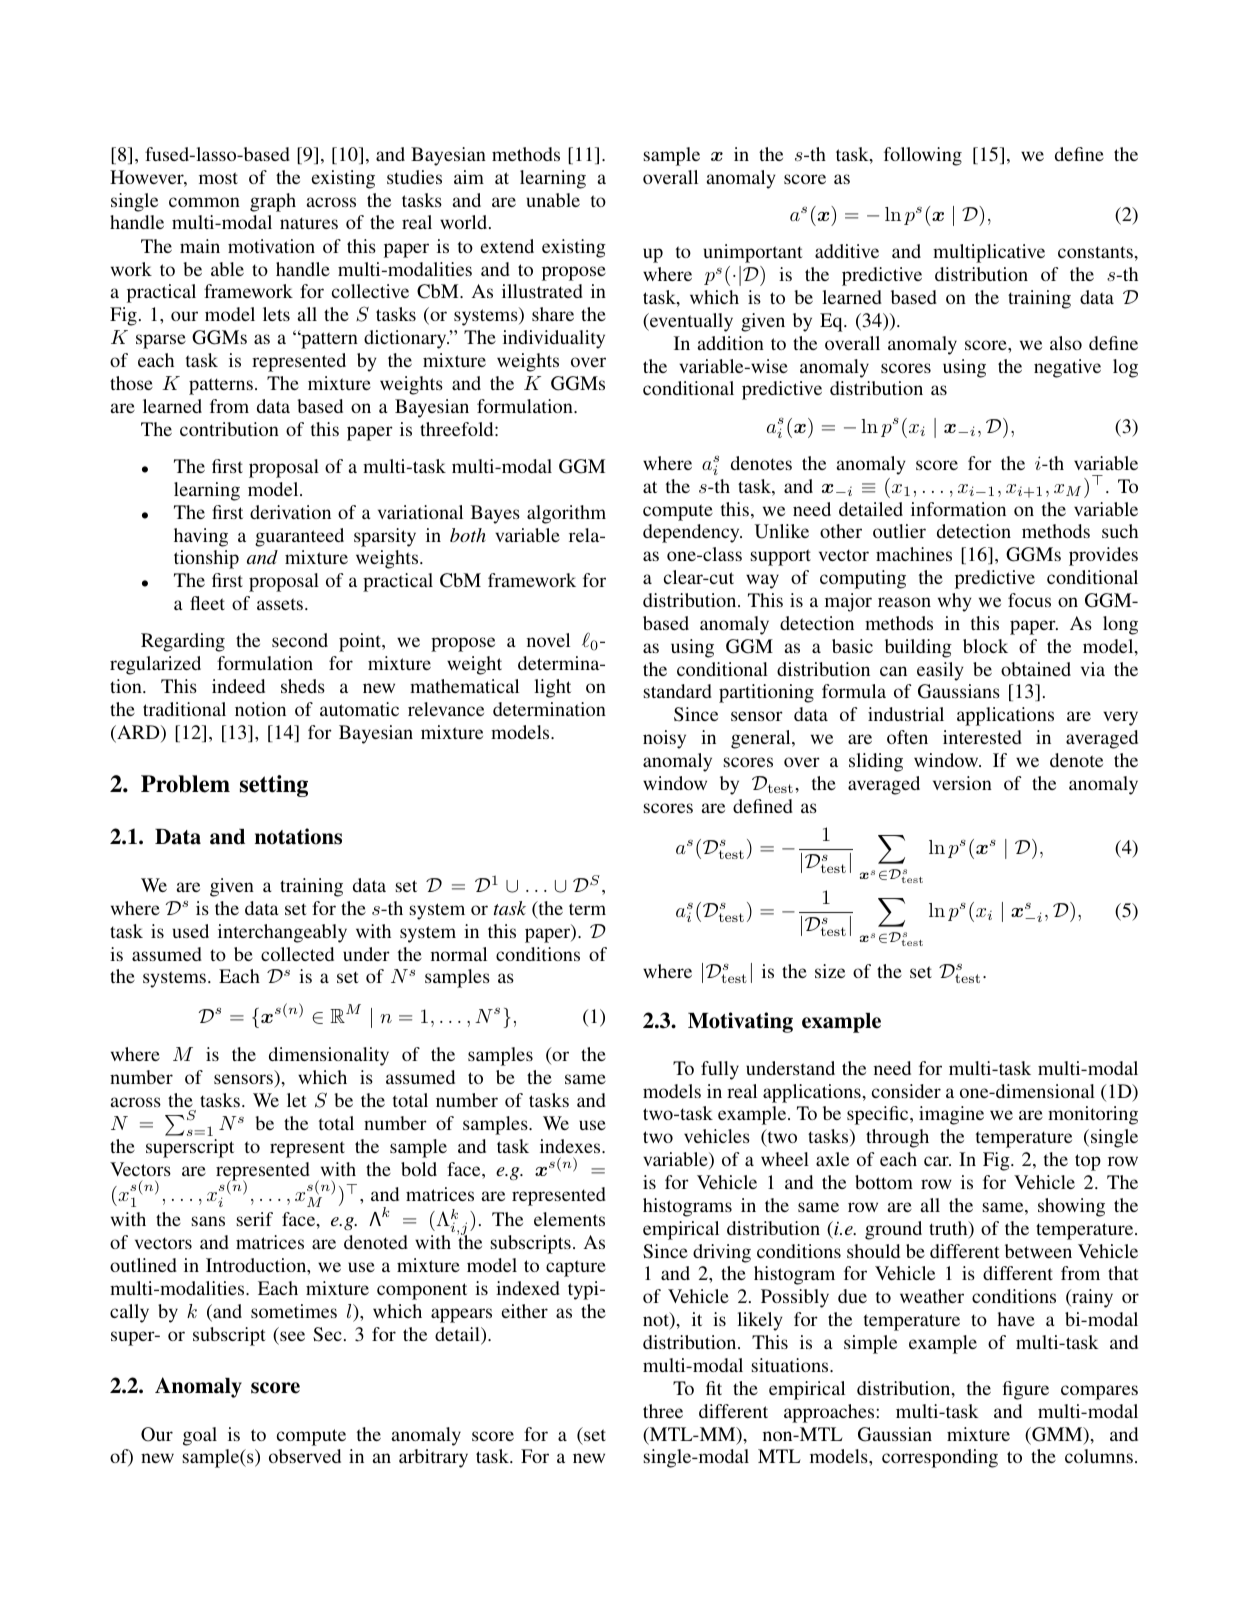 This screenshot has width=1249, height=1616. I want to click on following, so click(923, 156).
